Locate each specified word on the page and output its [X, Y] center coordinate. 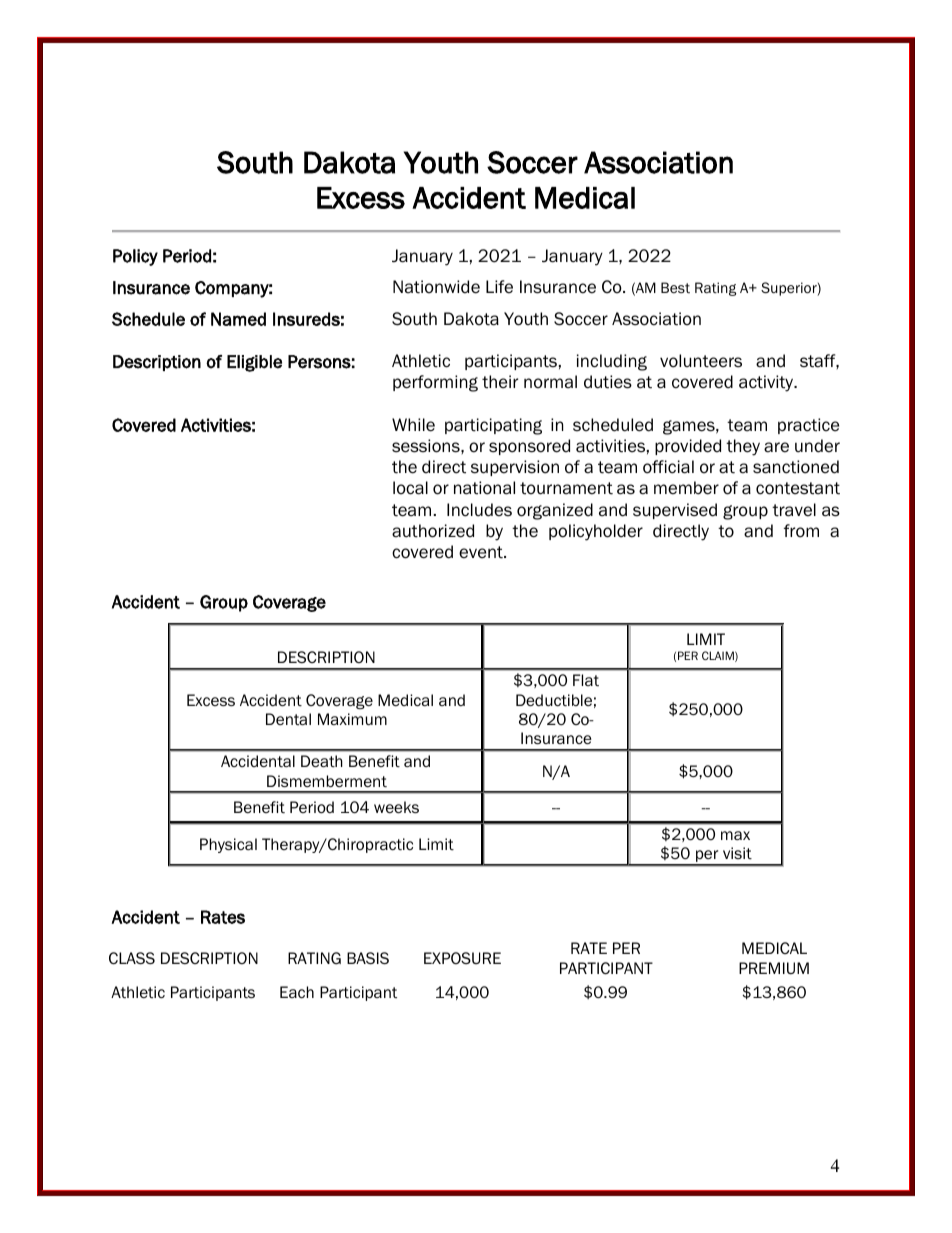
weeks [396, 807]
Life [499, 287]
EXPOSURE [462, 958]
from [801, 531]
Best [675, 287]
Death [322, 761]
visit [737, 853]
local [410, 488]
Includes [479, 510]
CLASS [132, 958]
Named [238, 319]
